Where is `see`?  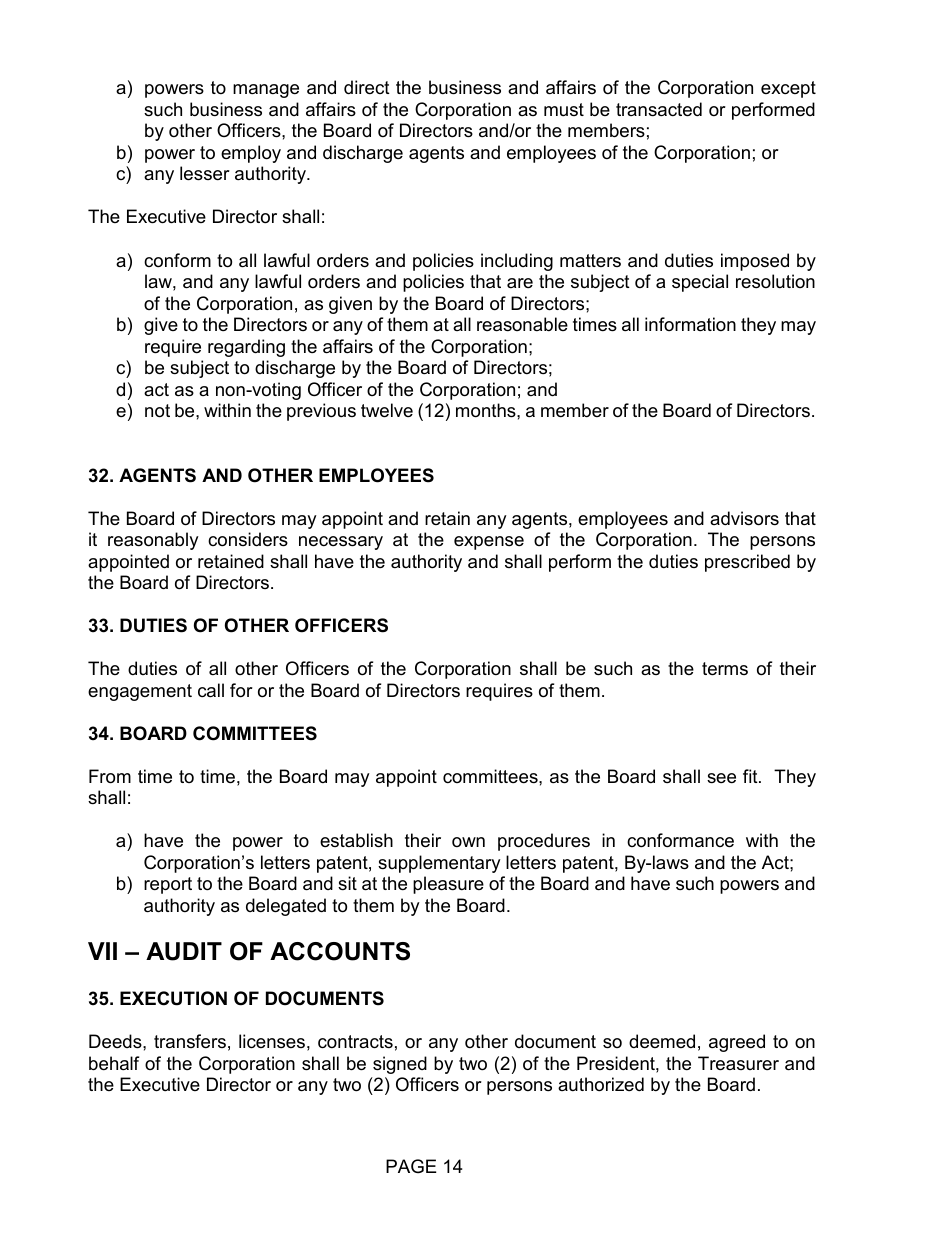 see is located at coordinates (721, 778).
